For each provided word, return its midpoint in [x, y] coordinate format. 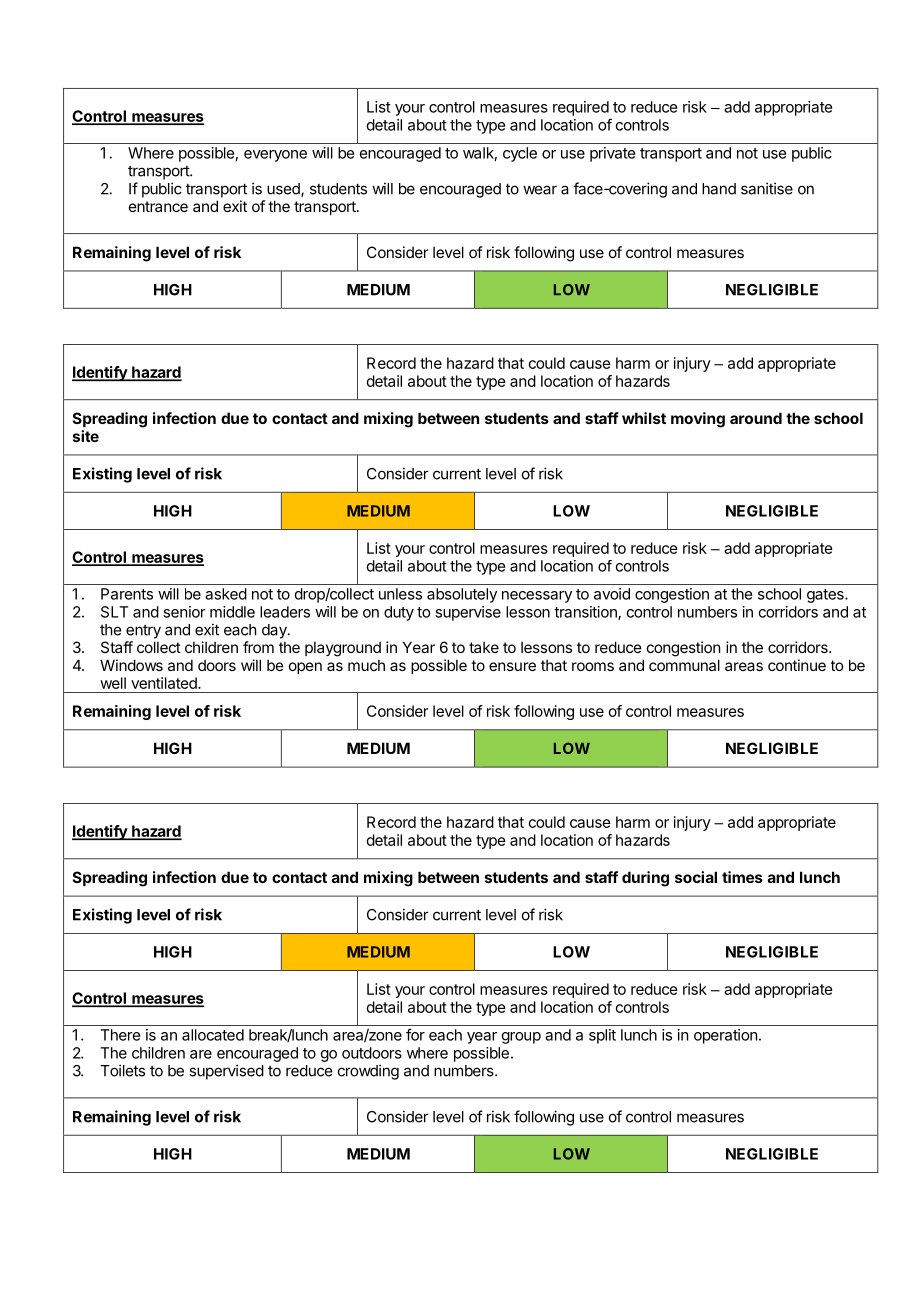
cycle [520, 154]
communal [684, 665]
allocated [213, 1035]
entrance [158, 206]
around [756, 418]
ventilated [165, 683]
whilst [644, 418]
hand [719, 189]
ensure [512, 666]
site [86, 436]
